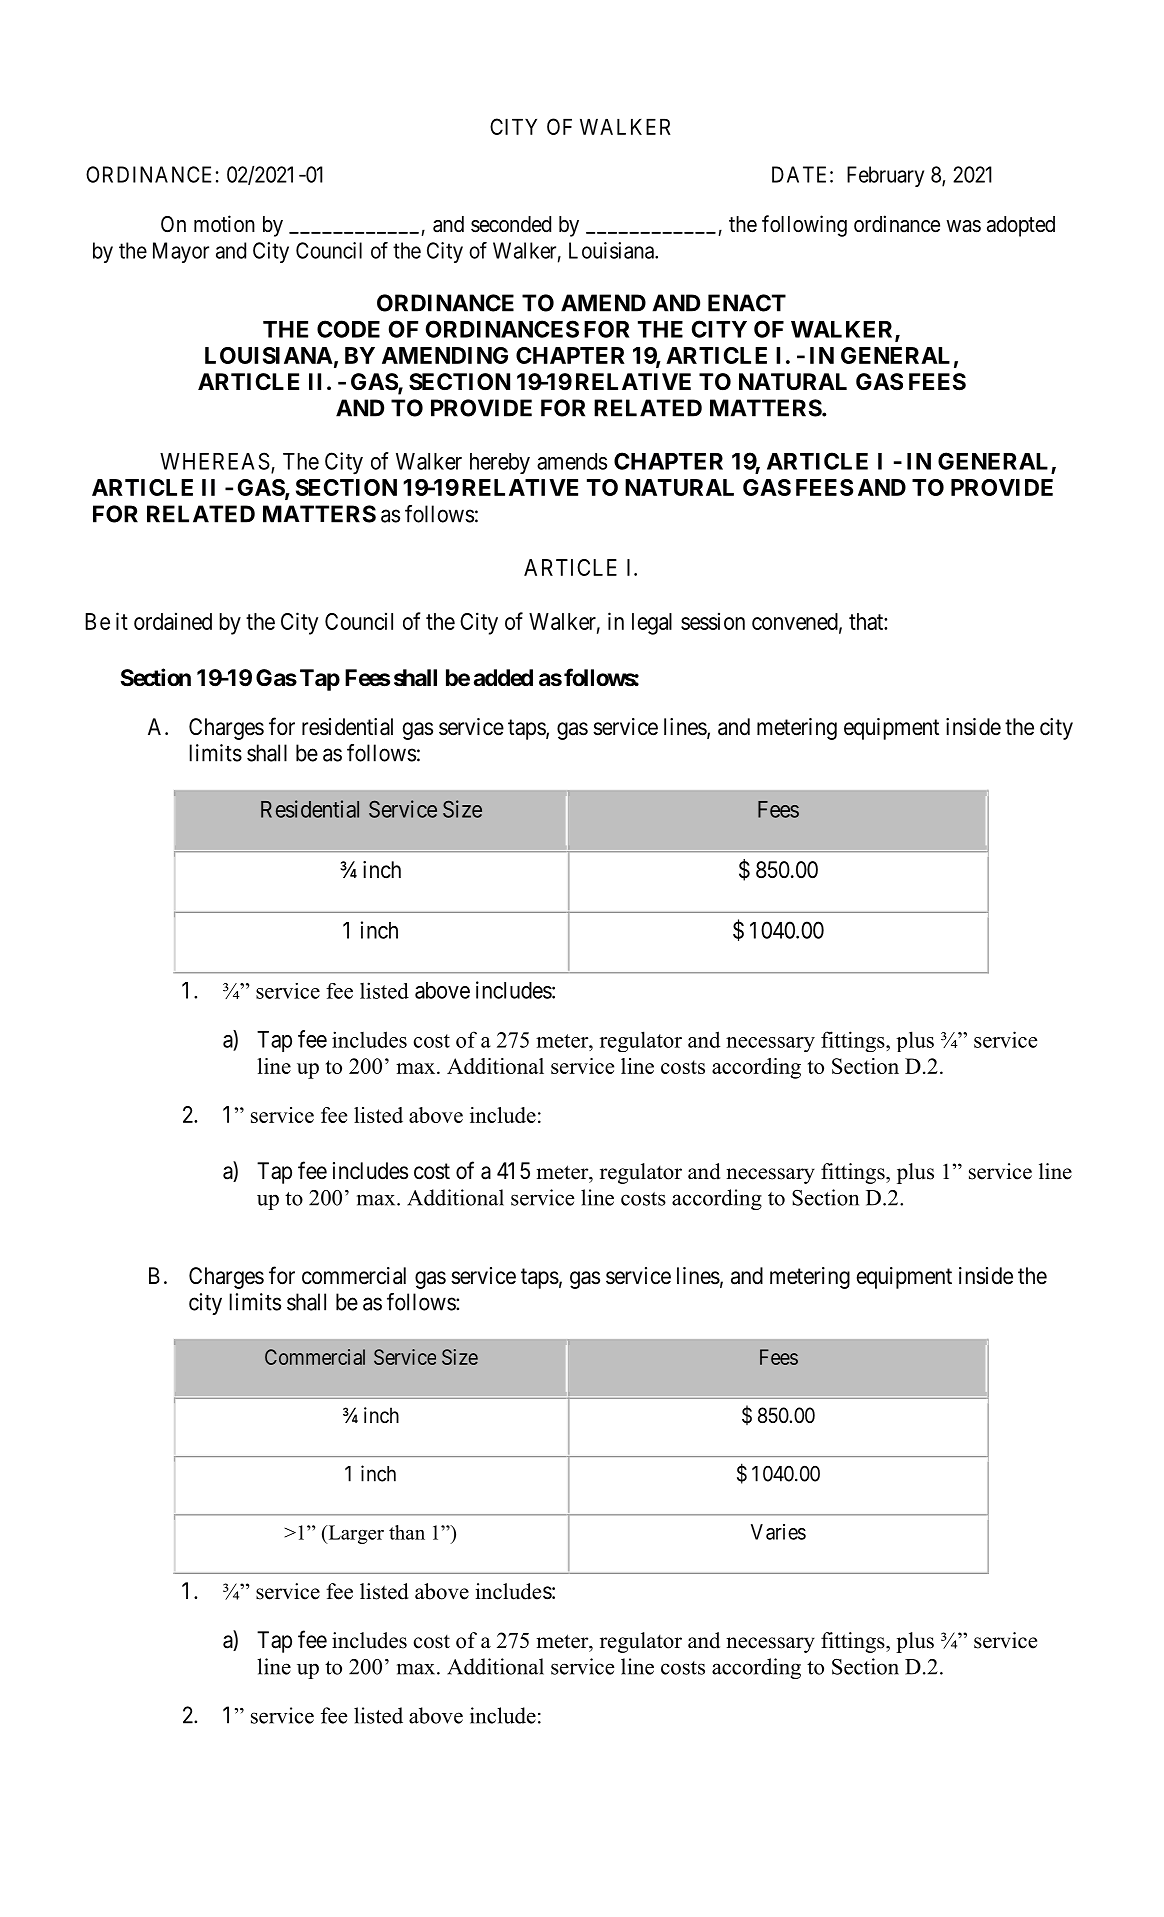 The height and width of the screenshot is (1917, 1164). Describe the element at coordinates (511, 224) in the screenshot. I see `seconded` at that location.
